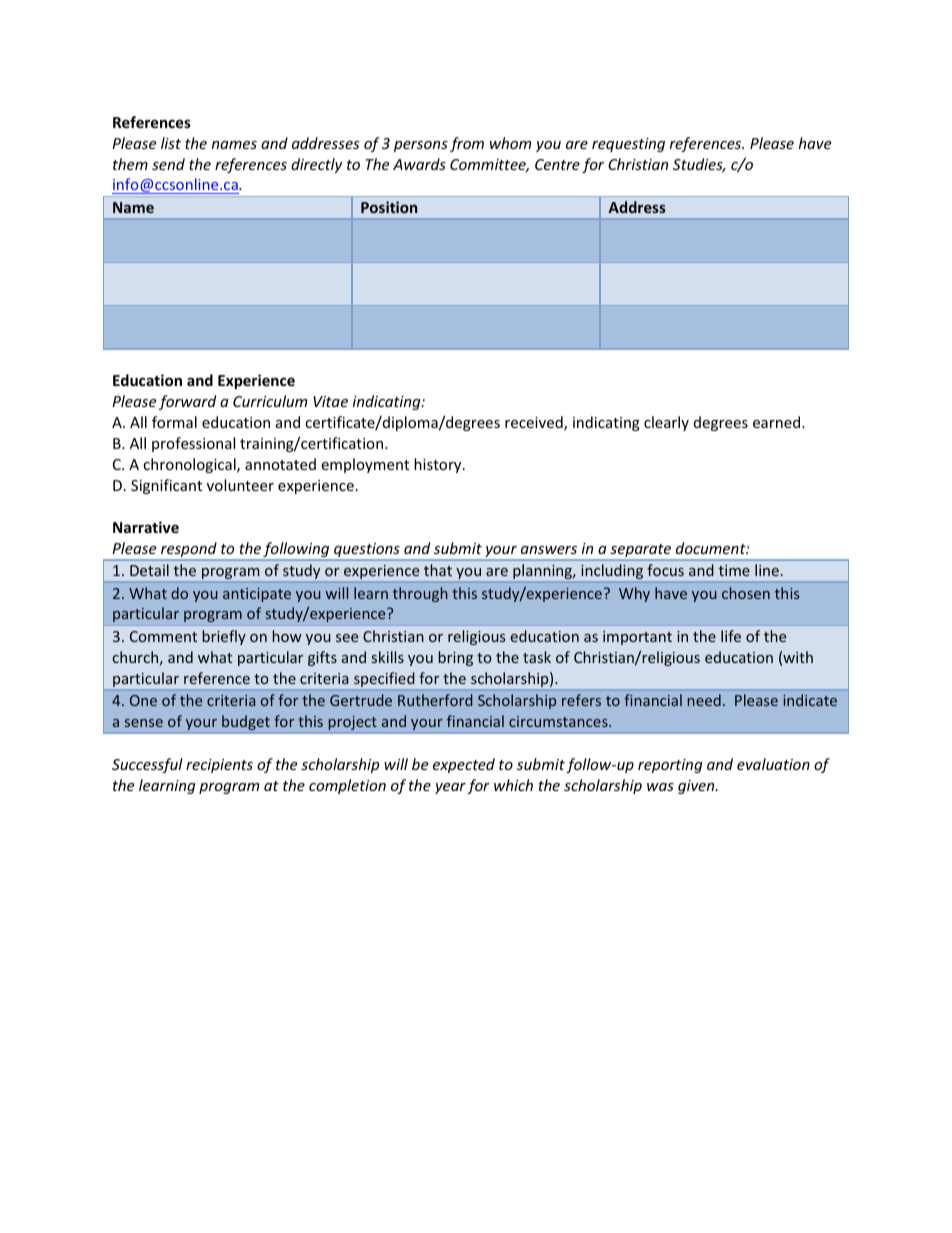  Describe the element at coordinates (467, 144) in the screenshot. I see `from` at that location.
